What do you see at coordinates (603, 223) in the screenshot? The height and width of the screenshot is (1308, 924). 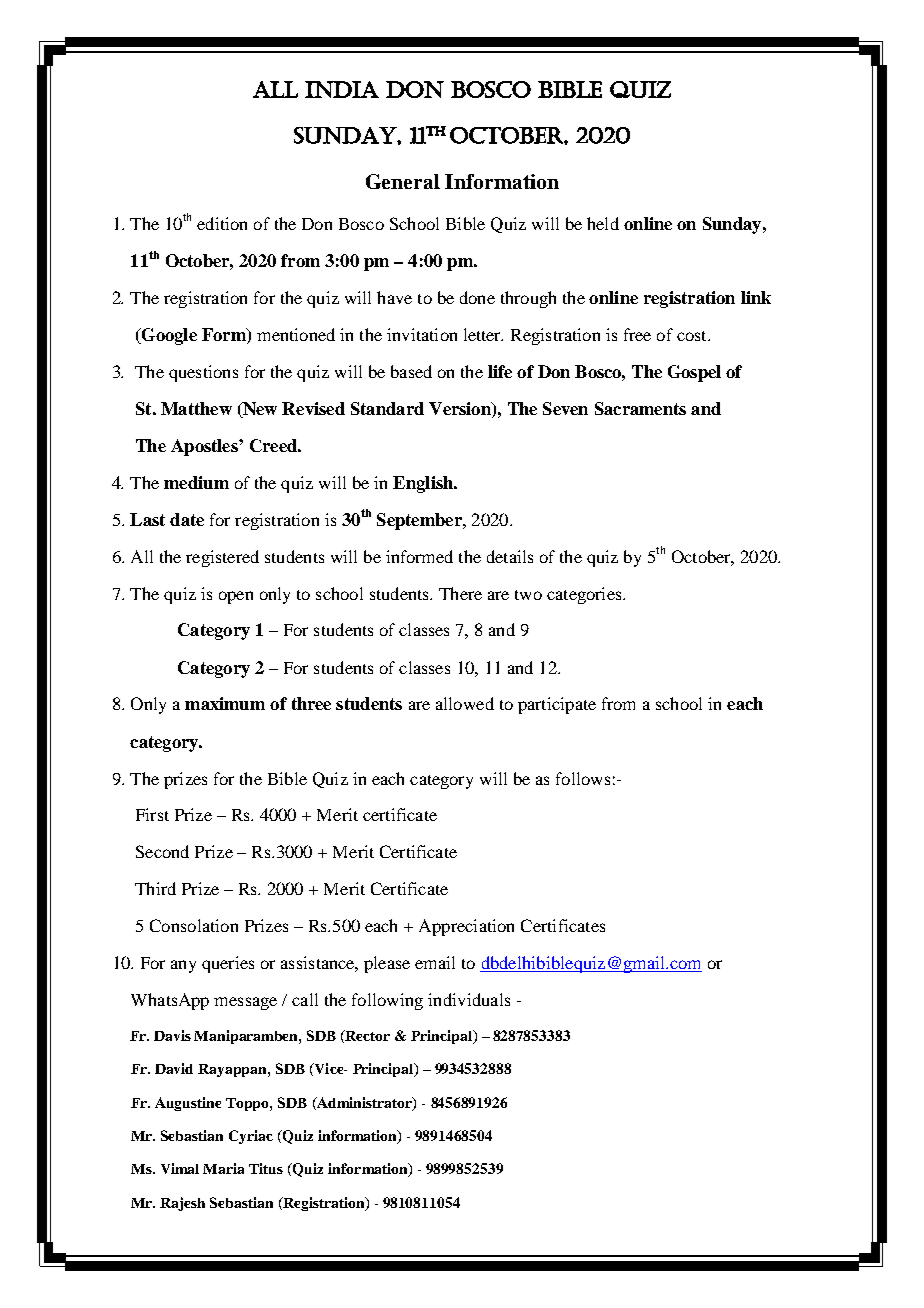 I see `held` at bounding box center [603, 223].
